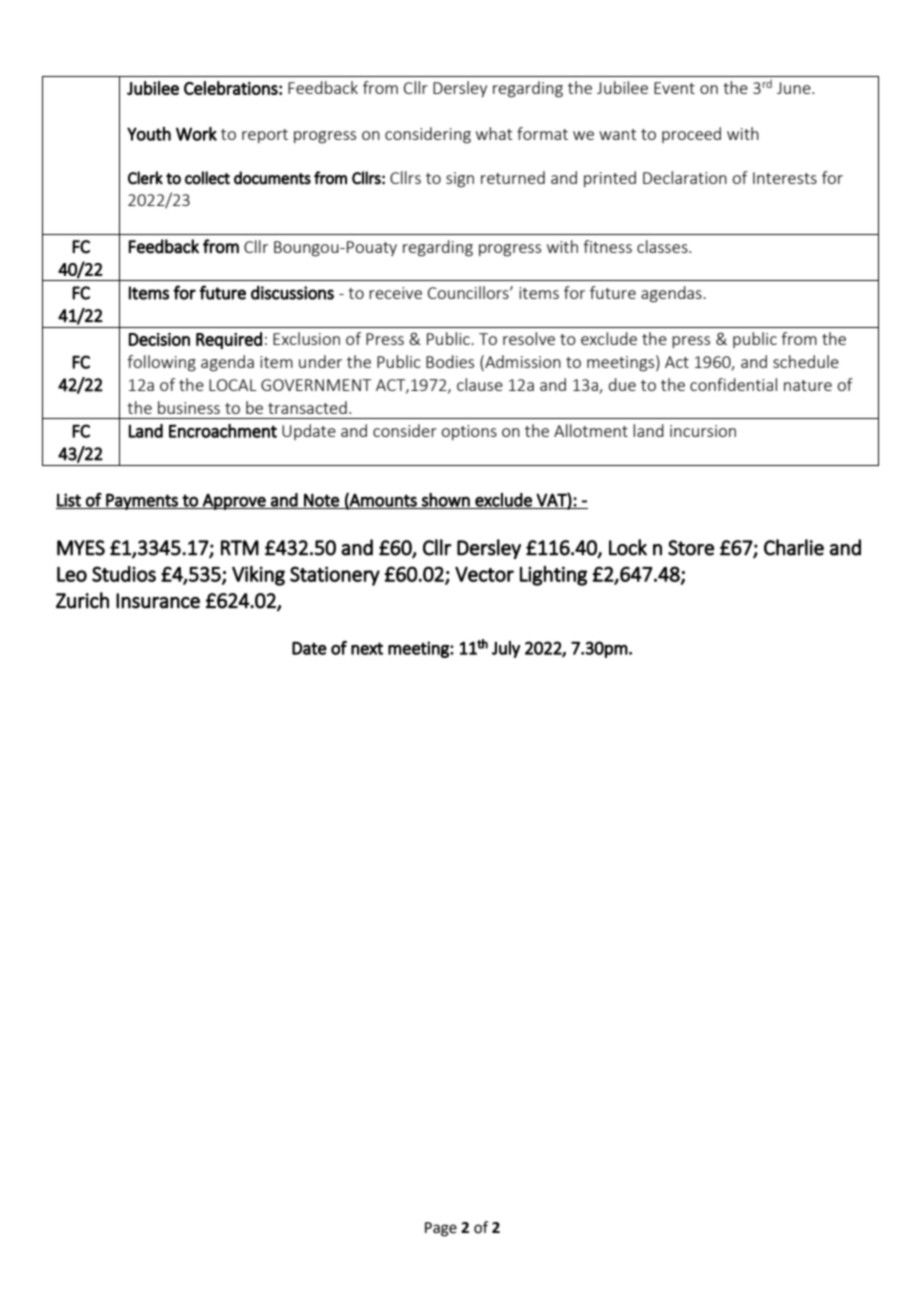 The height and width of the screenshot is (1308, 924). What do you see at coordinates (161, 363) in the screenshot?
I see `following` at bounding box center [161, 363].
